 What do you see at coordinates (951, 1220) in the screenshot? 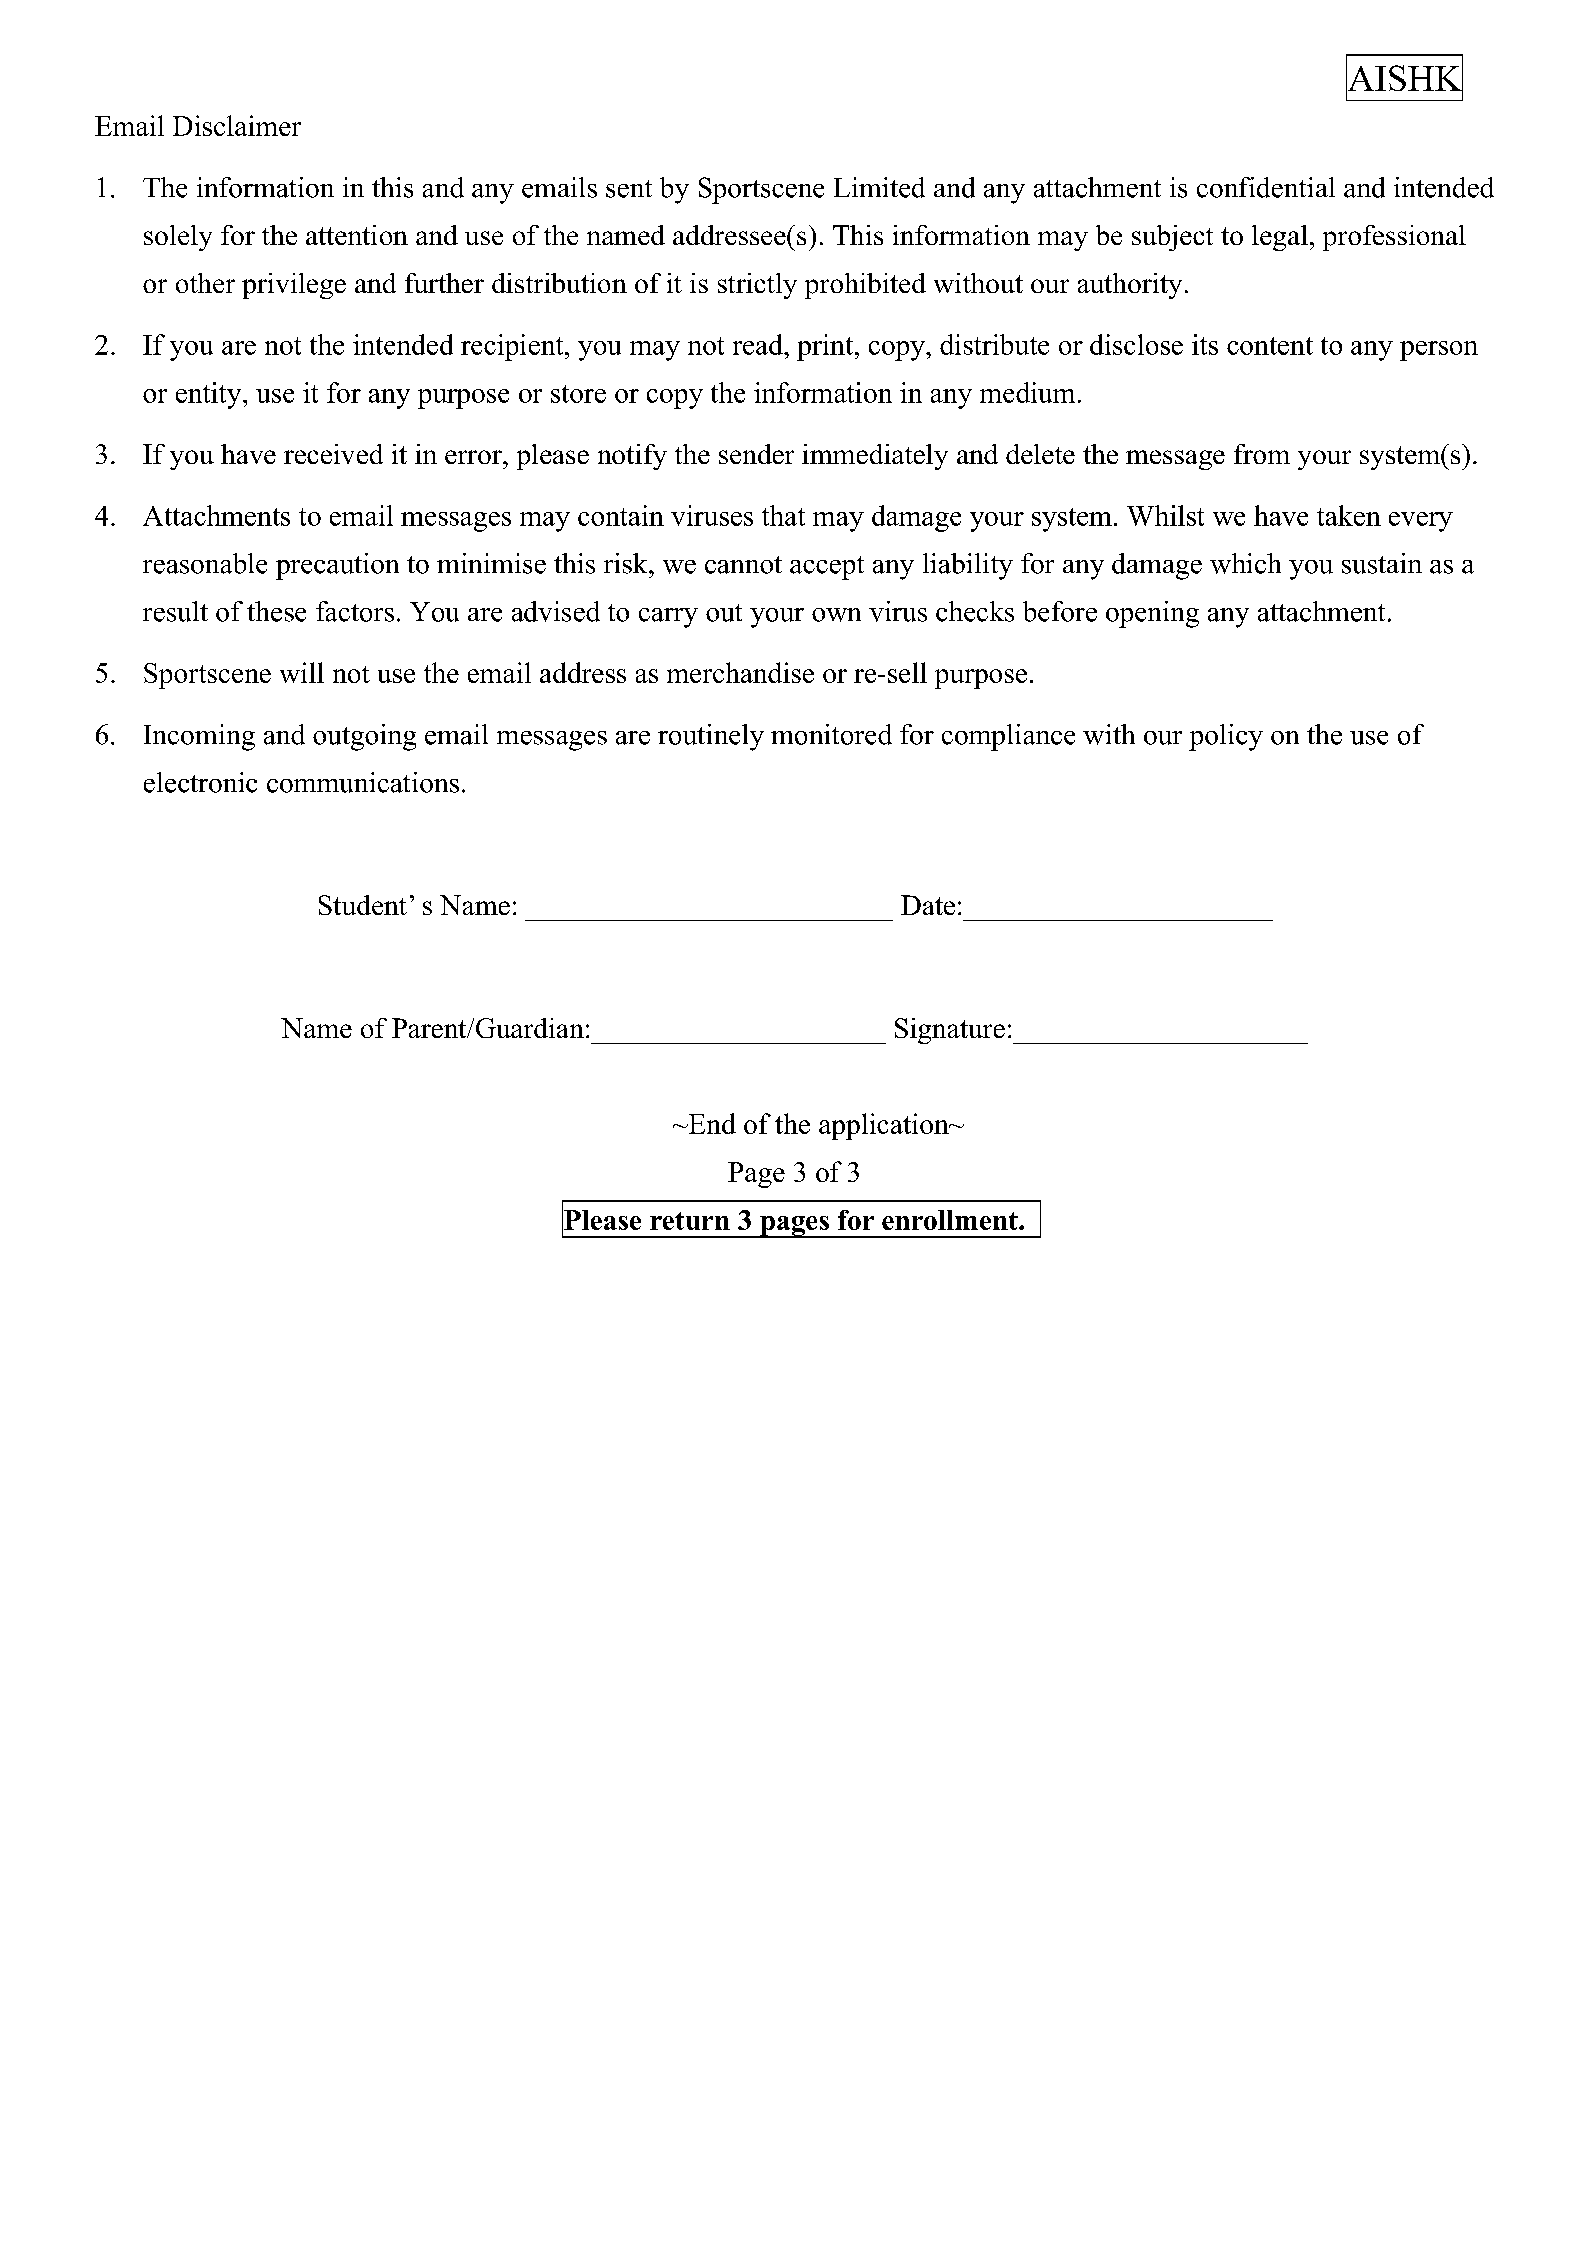
I see `enrollment` at bounding box center [951, 1220].
